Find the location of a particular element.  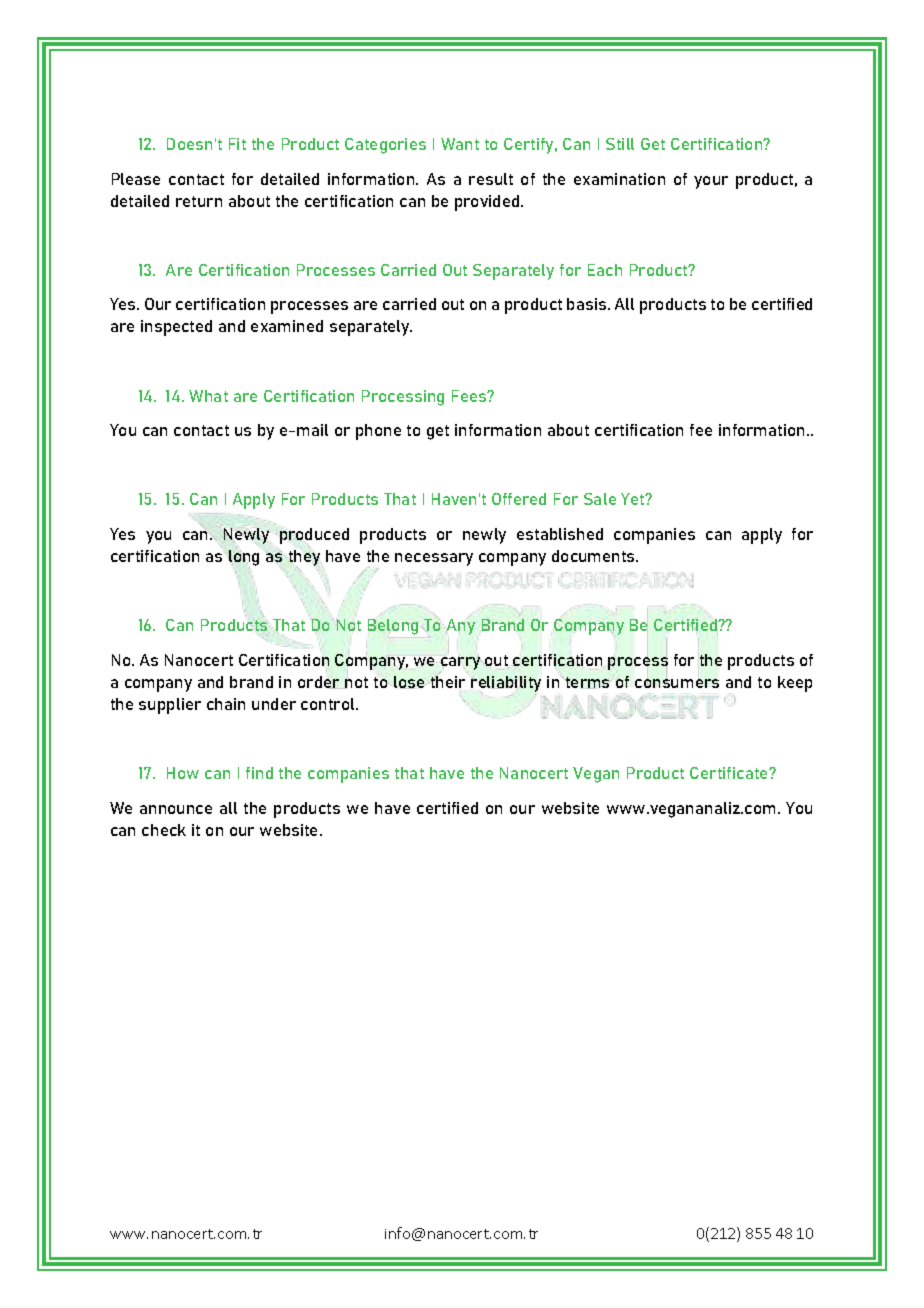

produced is located at coordinates (314, 536).
